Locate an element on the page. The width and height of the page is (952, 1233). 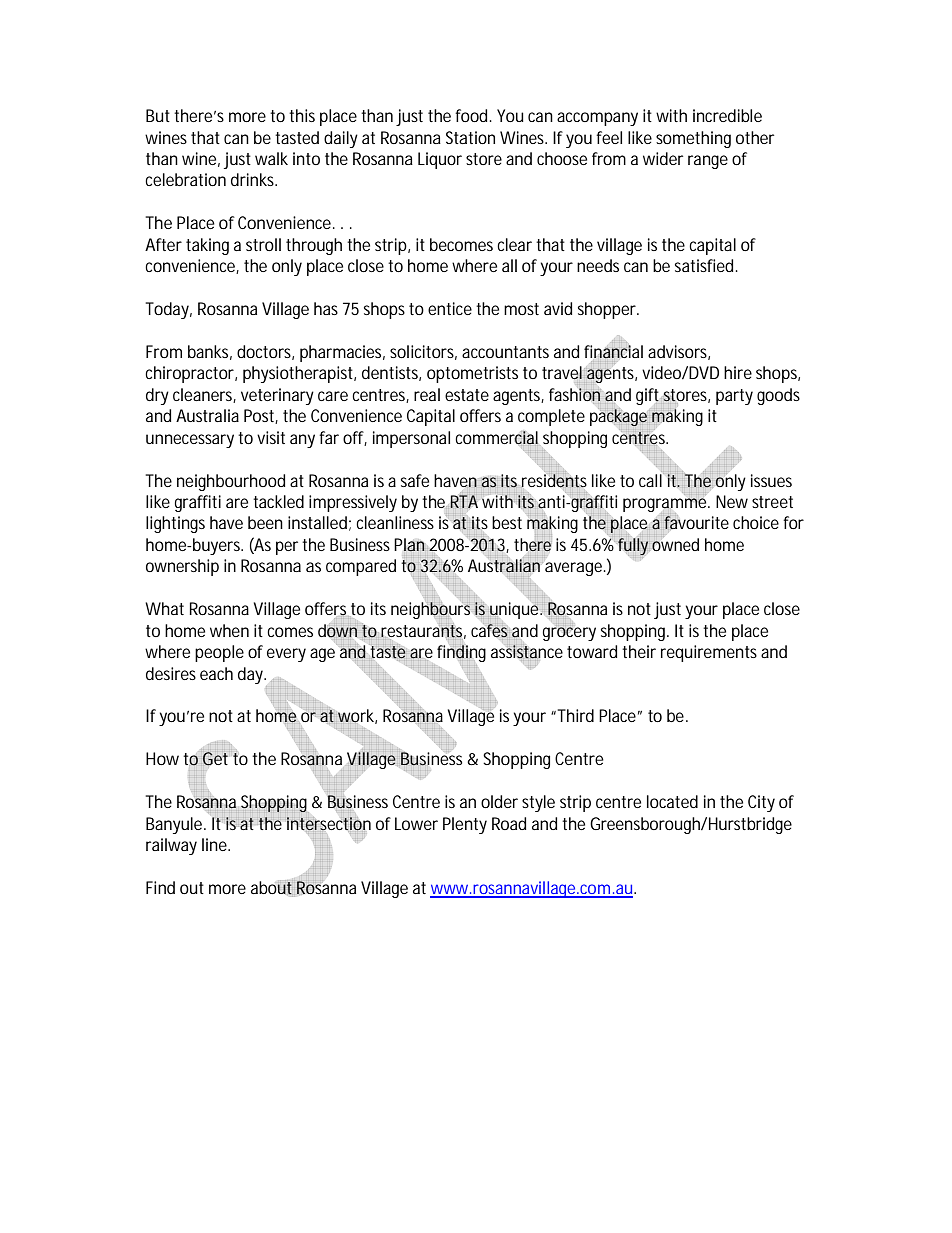
ownership is located at coordinates (182, 567).
